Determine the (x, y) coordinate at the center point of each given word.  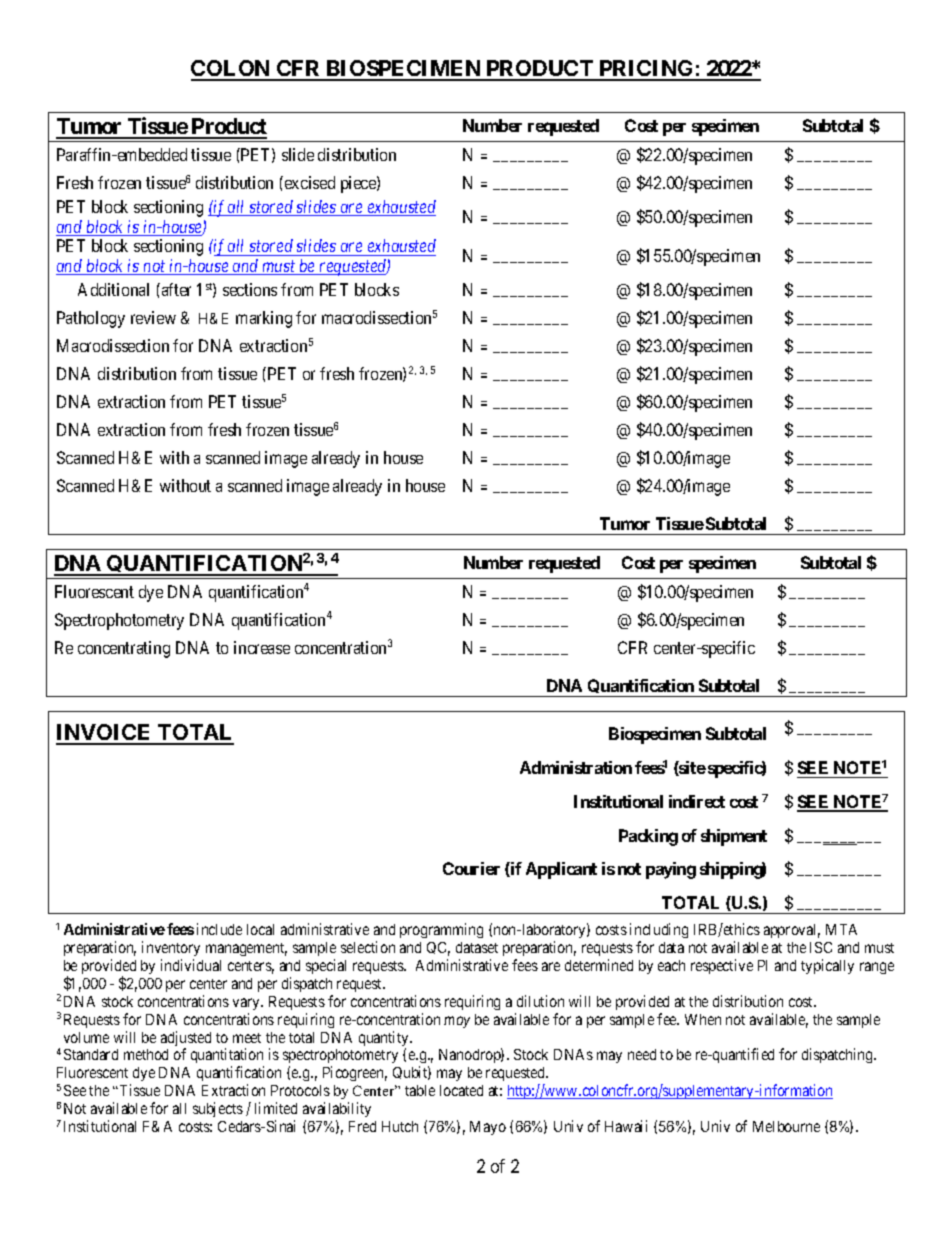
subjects (218, 1109)
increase (262, 647)
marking (264, 319)
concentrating (124, 649)
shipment (734, 837)
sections (250, 289)
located (461, 1090)
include (219, 929)
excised (308, 182)
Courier (471, 868)
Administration (576, 767)
